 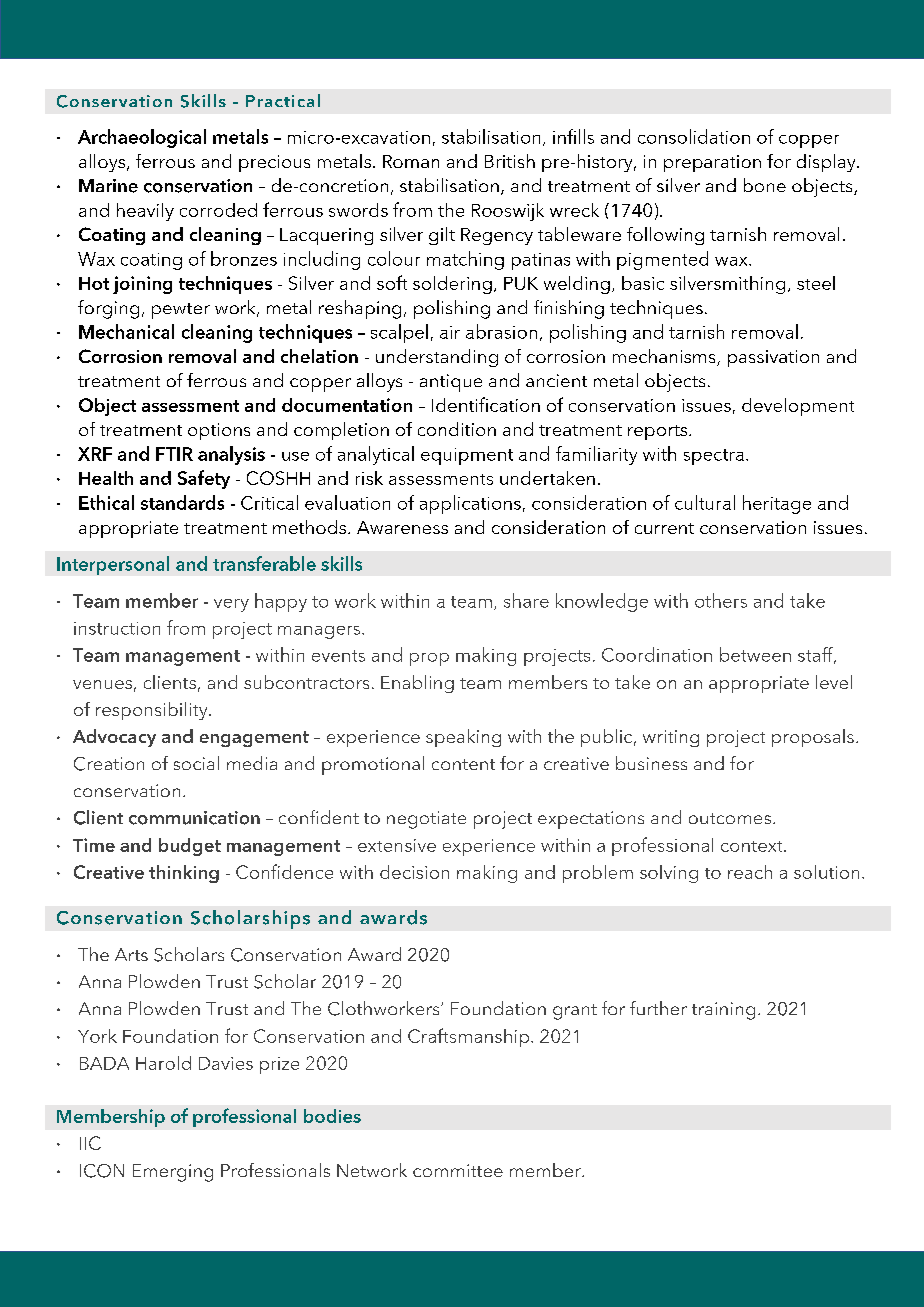 What do you see at coordinates (417, 684) in the screenshot?
I see `Enabling` at bounding box center [417, 684].
